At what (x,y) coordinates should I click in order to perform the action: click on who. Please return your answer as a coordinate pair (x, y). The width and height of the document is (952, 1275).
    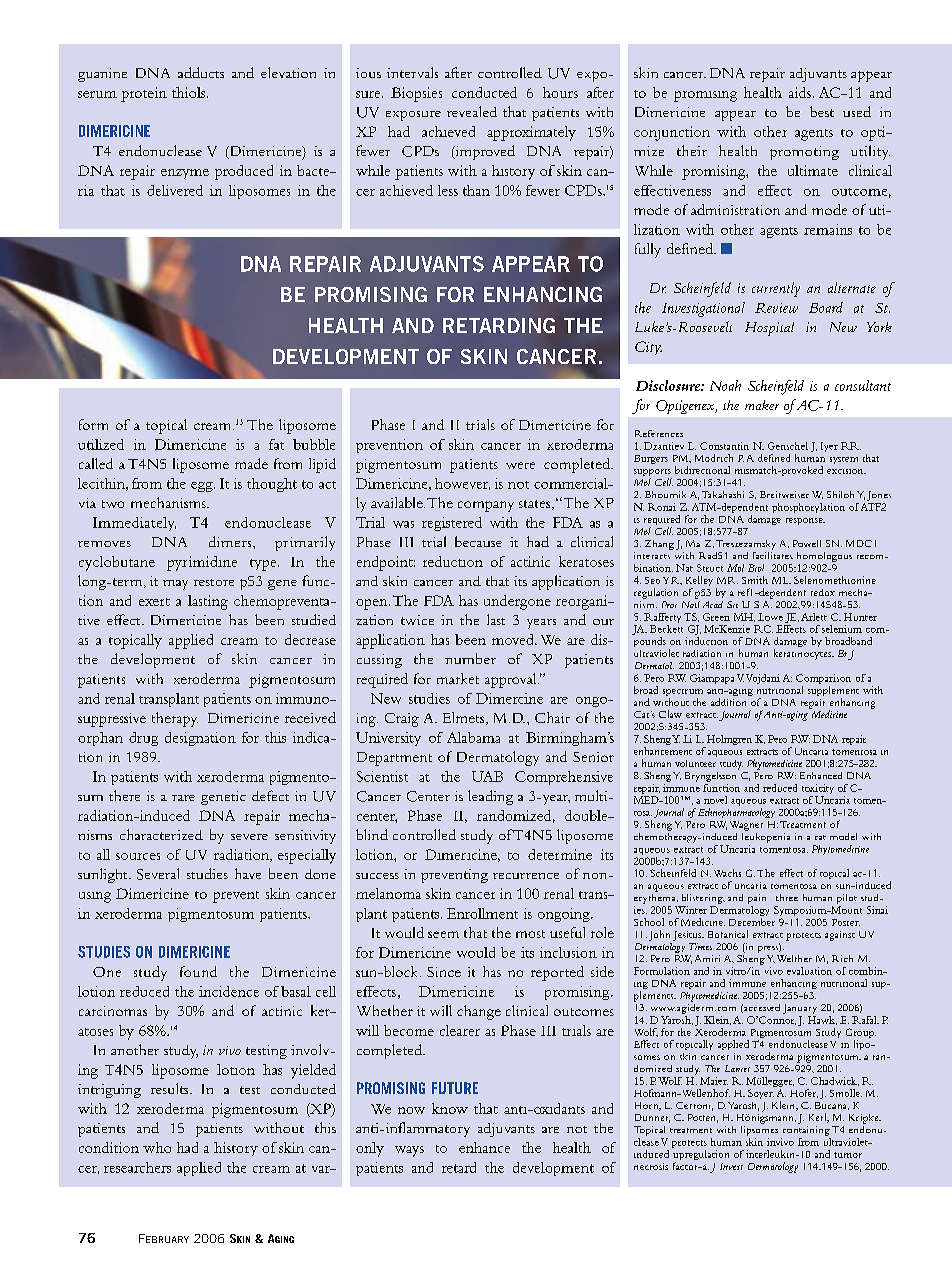
    Looking at the image, I should click on (157, 1147).
